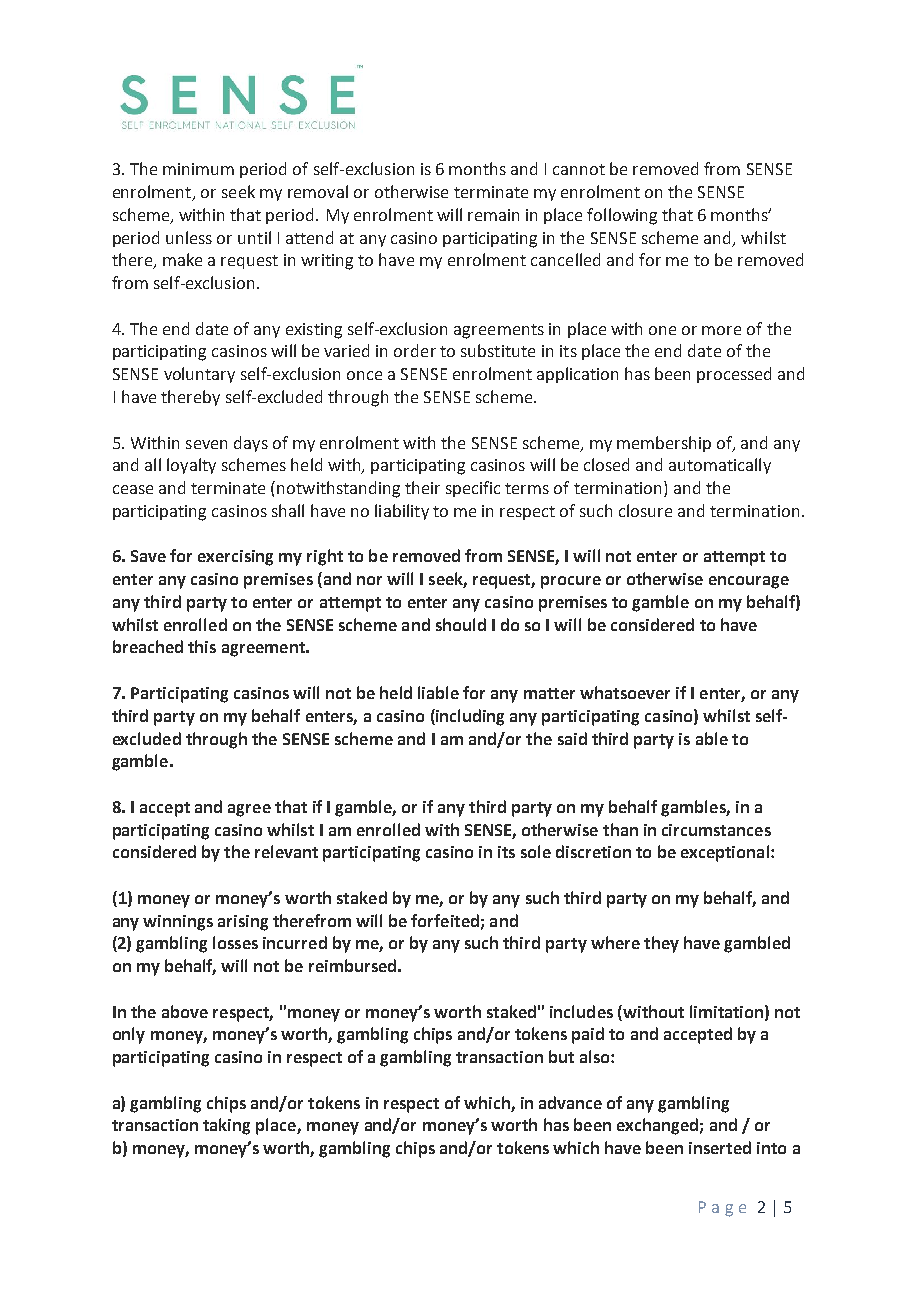 The height and width of the page is (1308, 924). Describe the element at coordinates (198, 169) in the page. I see `minimum` at that location.
